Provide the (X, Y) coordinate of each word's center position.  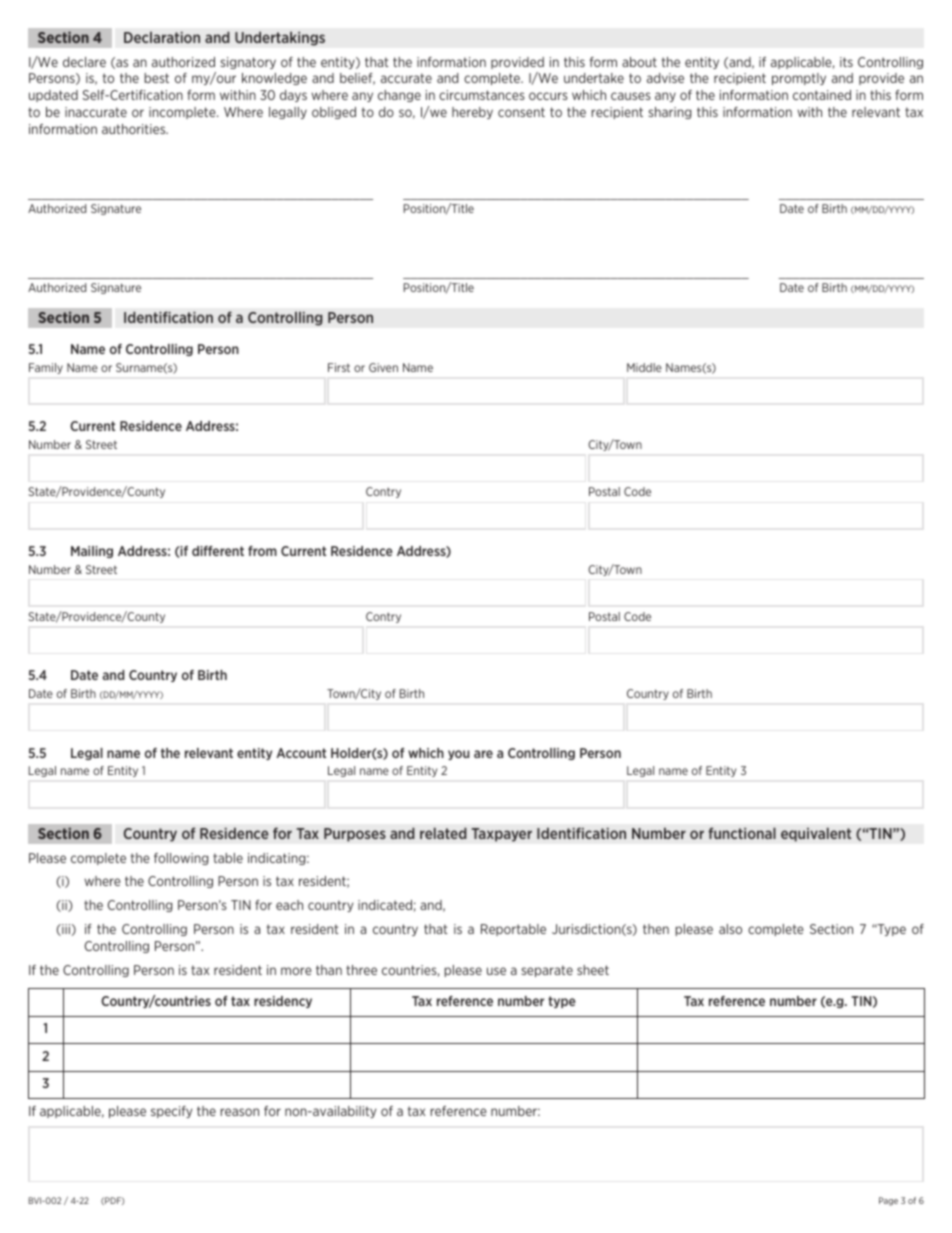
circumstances (482, 95)
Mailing (92, 552)
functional (742, 833)
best (156, 78)
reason (239, 1112)
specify (171, 1112)
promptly (799, 79)
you (459, 755)
